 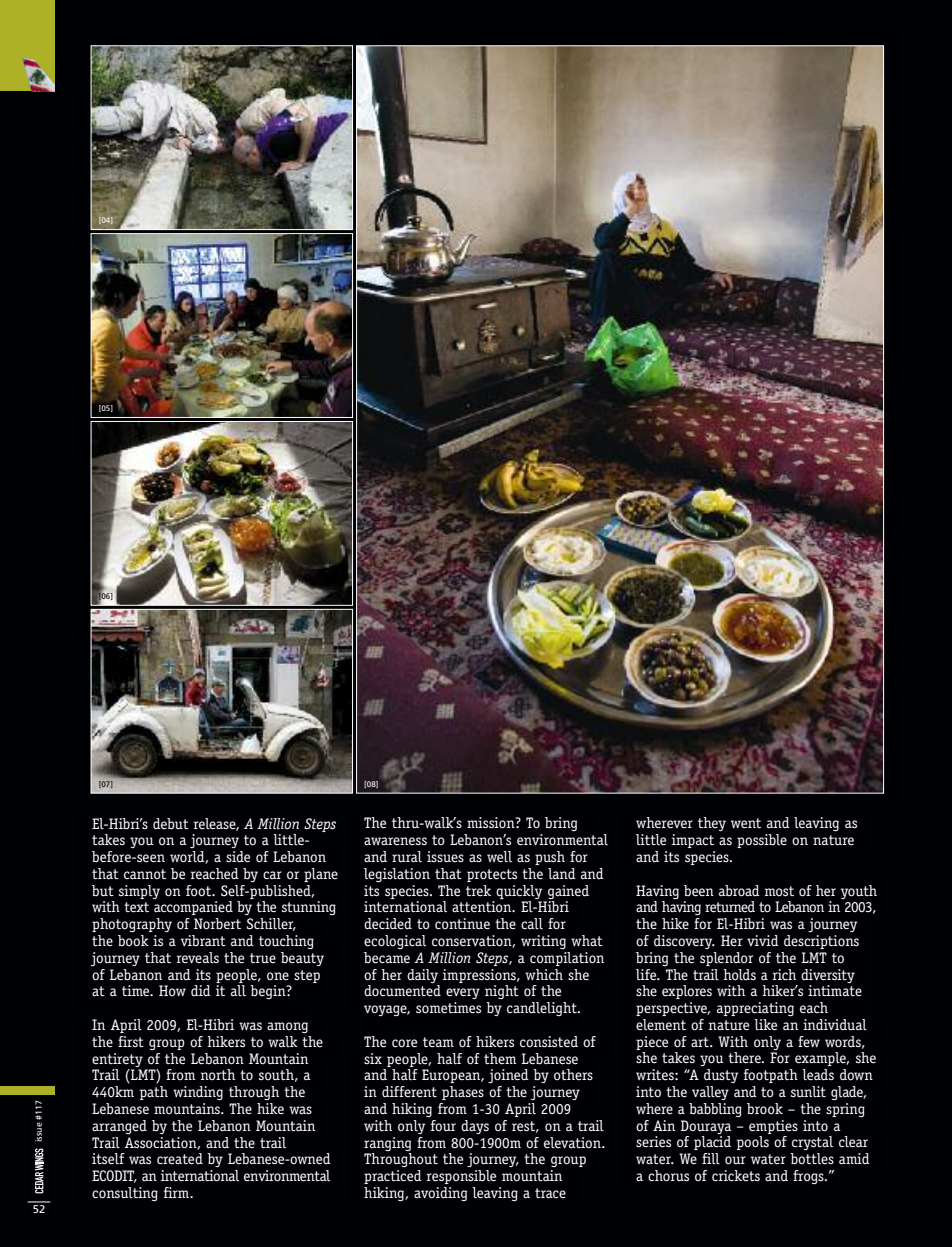 What do you see at coordinates (483, 906) in the document?
I see `attention` at bounding box center [483, 906].
